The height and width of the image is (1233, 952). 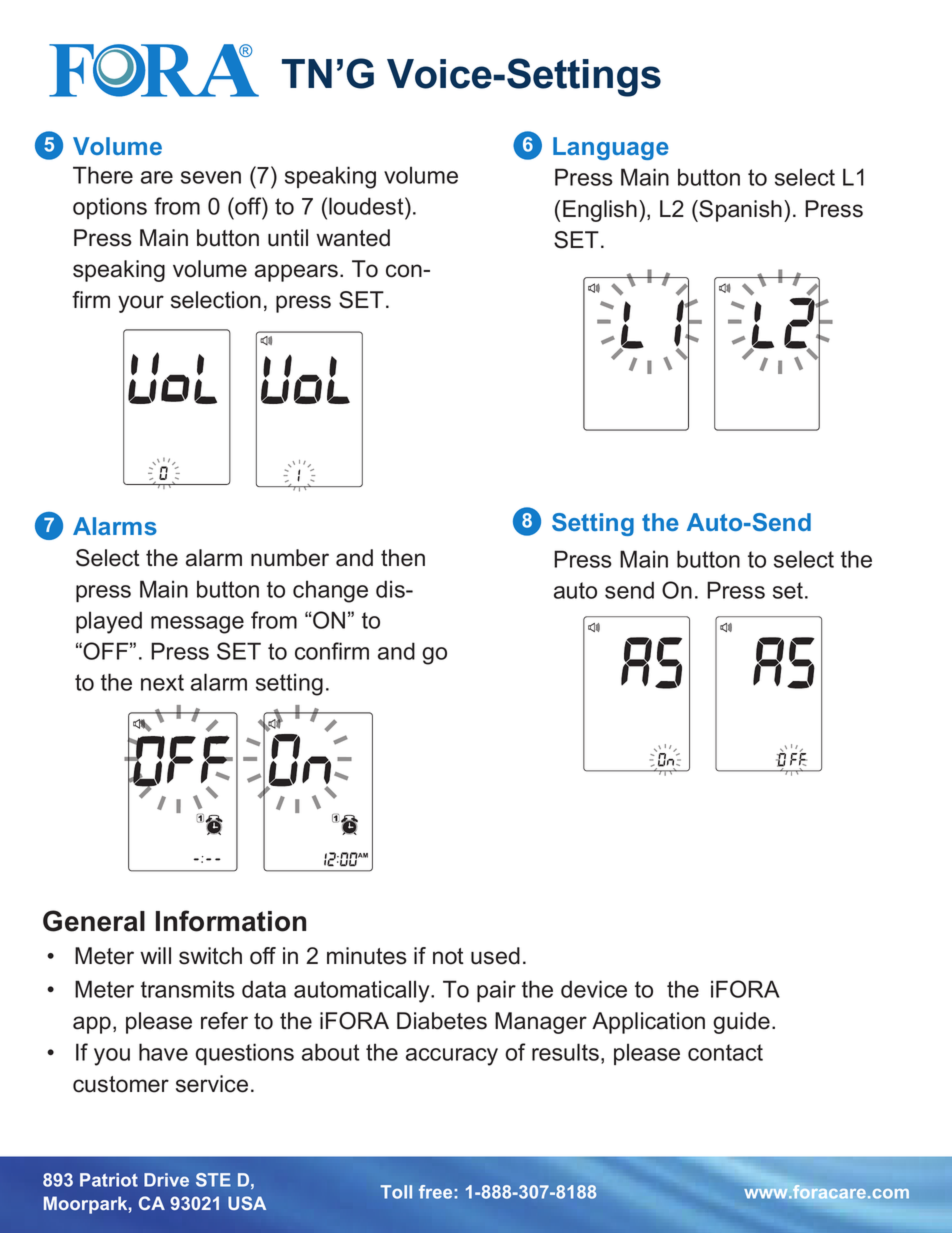 What do you see at coordinates (403, 558) in the image?
I see `then` at bounding box center [403, 558].
